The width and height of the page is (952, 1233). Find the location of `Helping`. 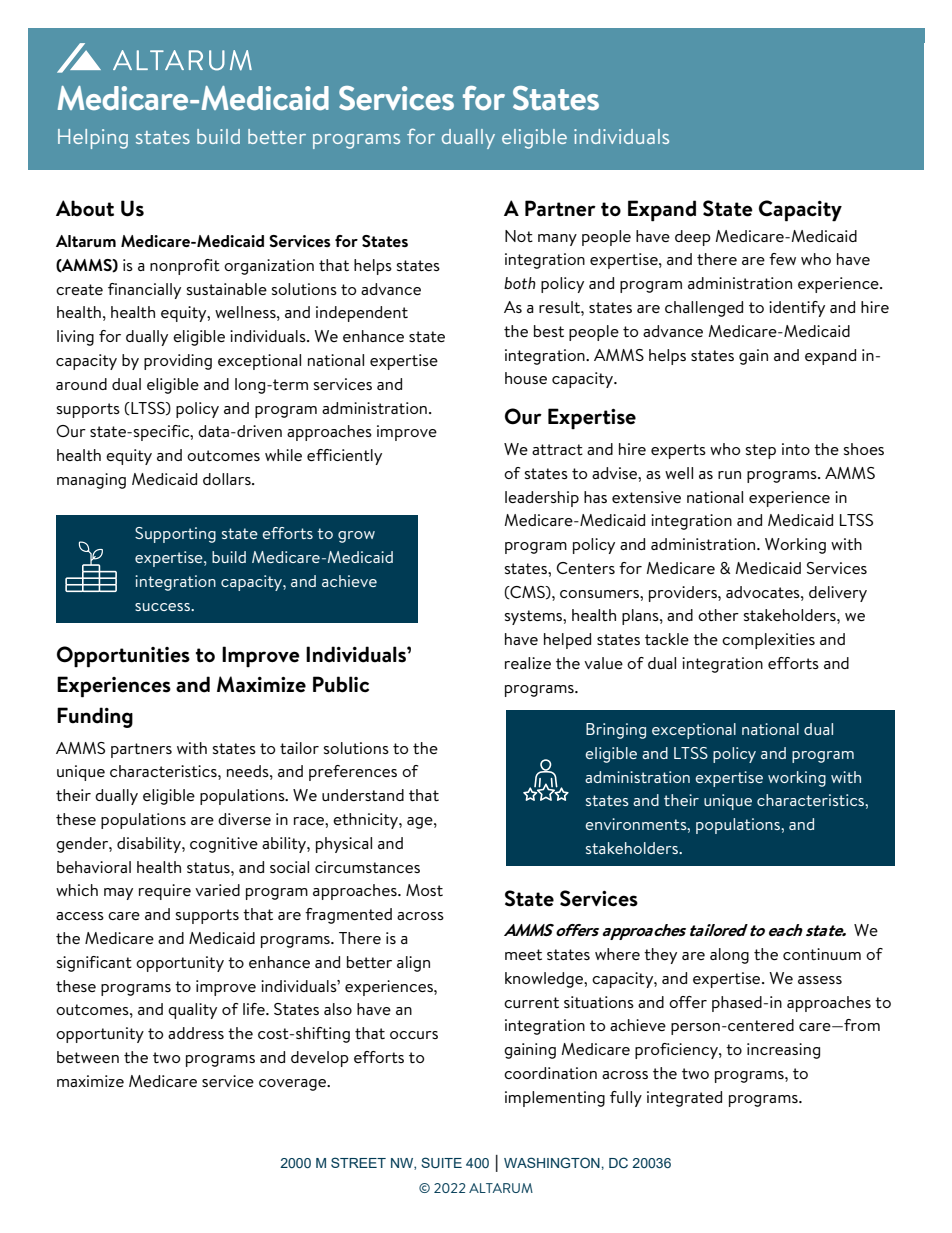

Helping is located at coordinates (93, 139).
